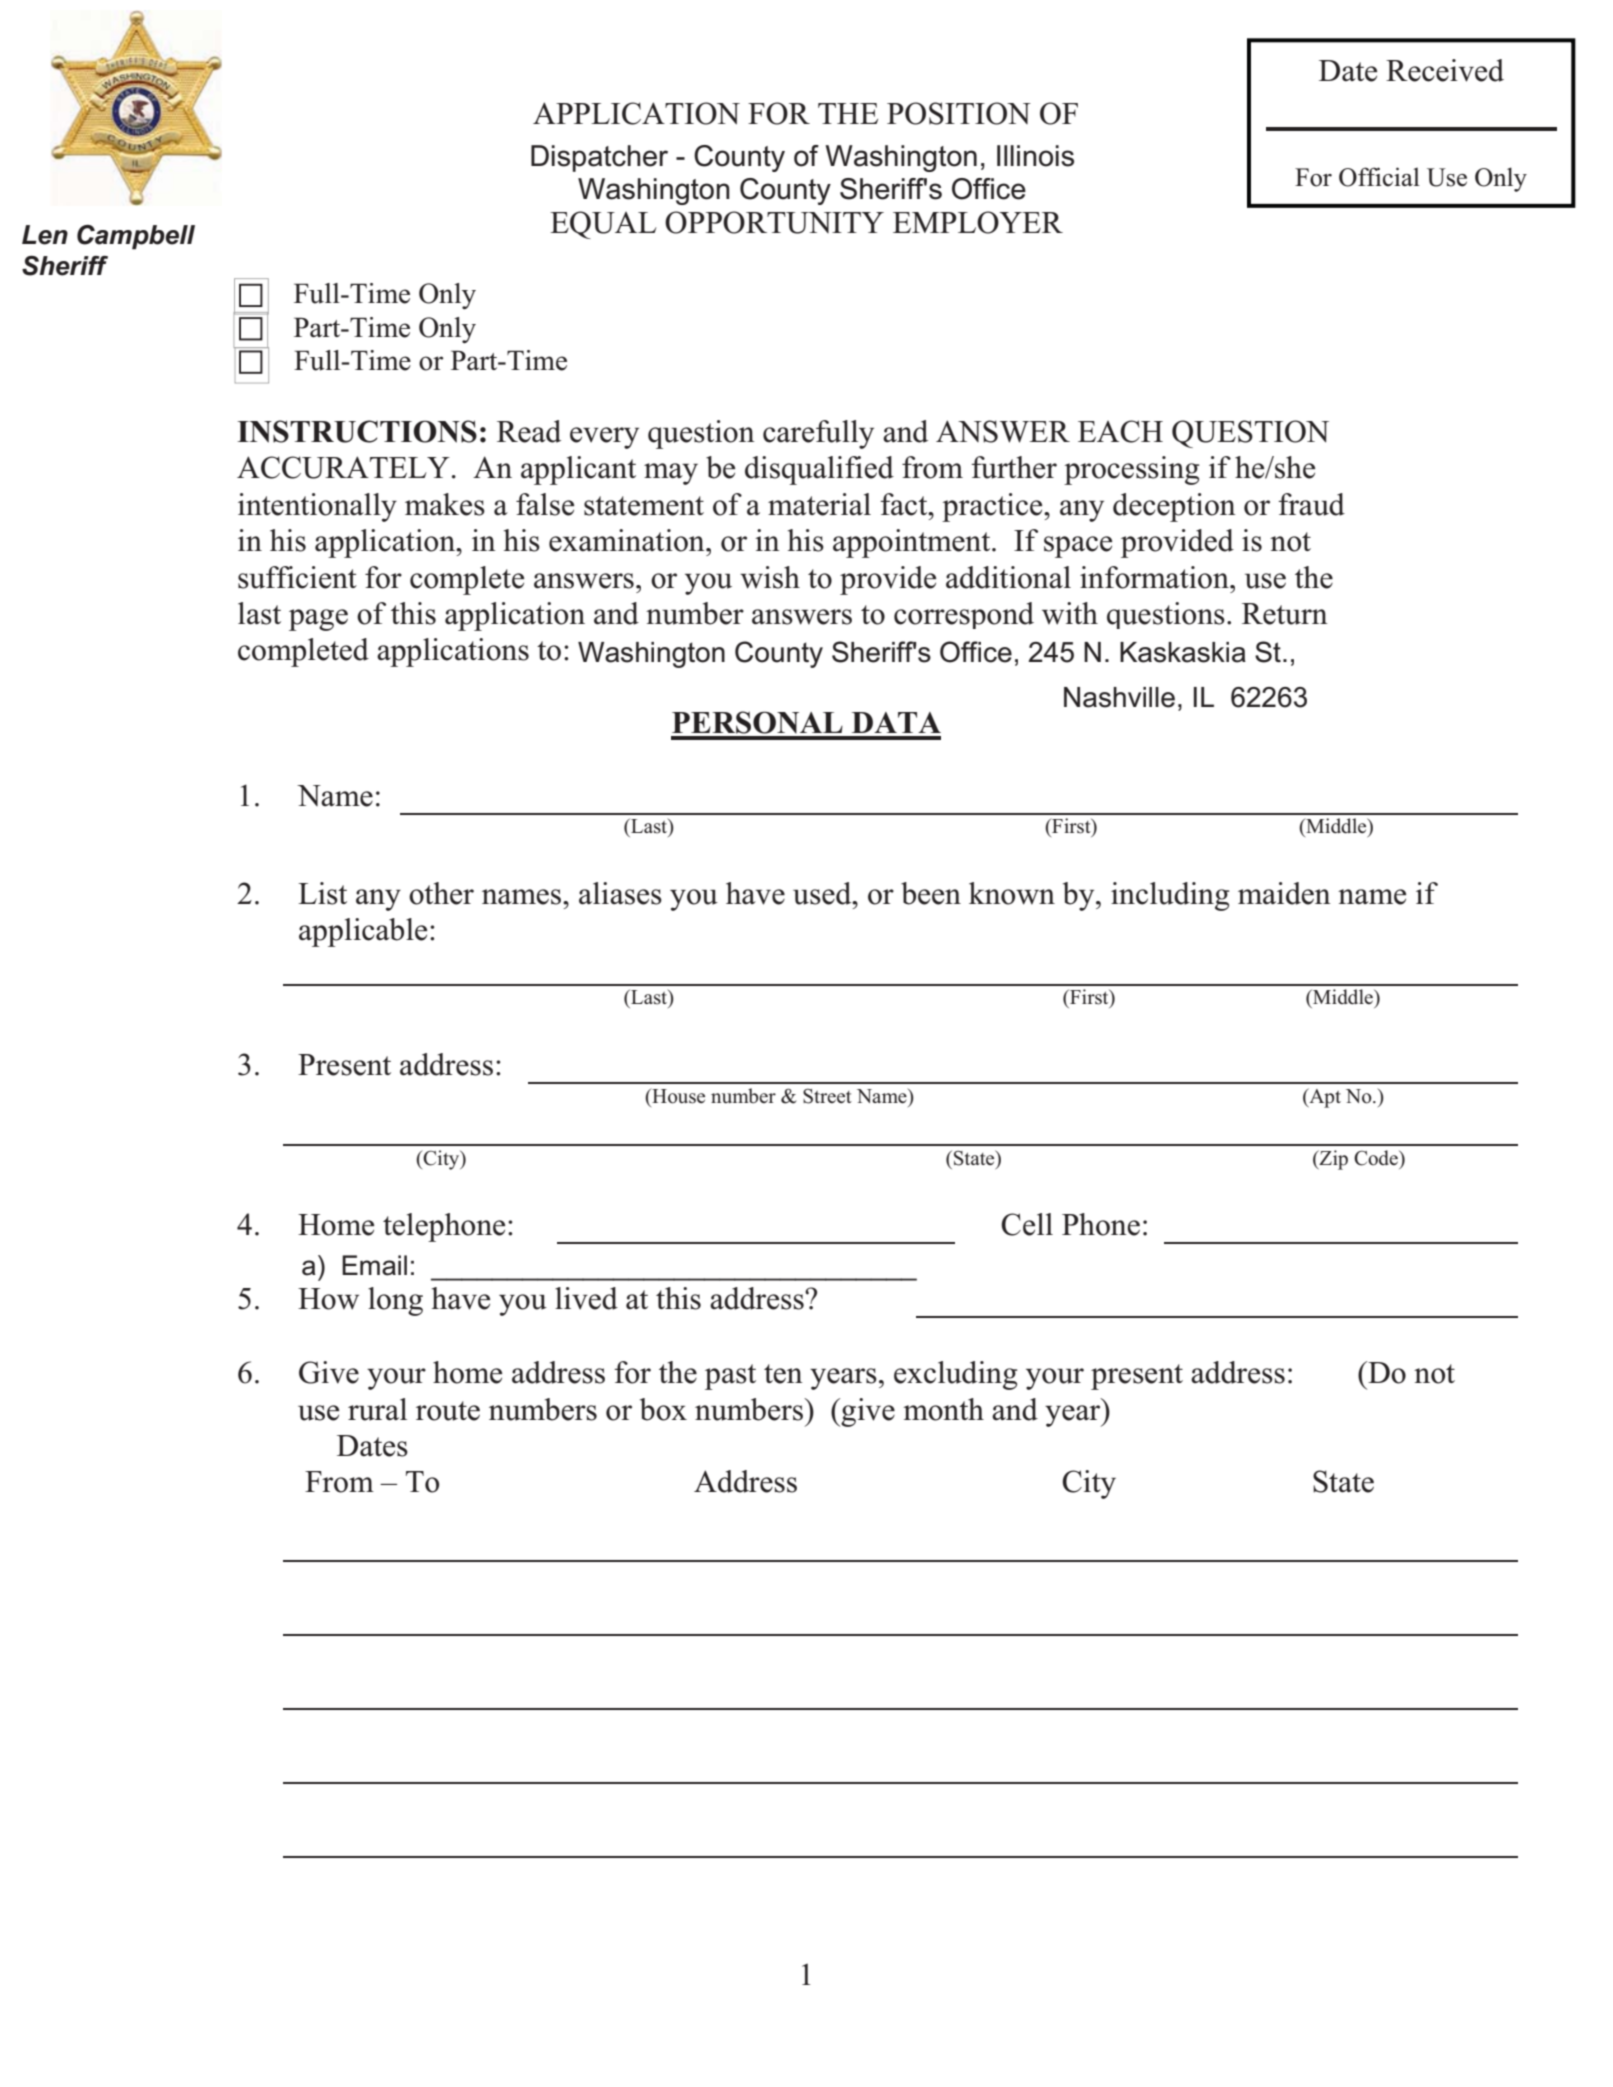 The width and height of the screenshot is (1613, 2087). What do you see at coordinates (823, 893) in the screenshot?
I see `used` at bounding box center [823, 893].
